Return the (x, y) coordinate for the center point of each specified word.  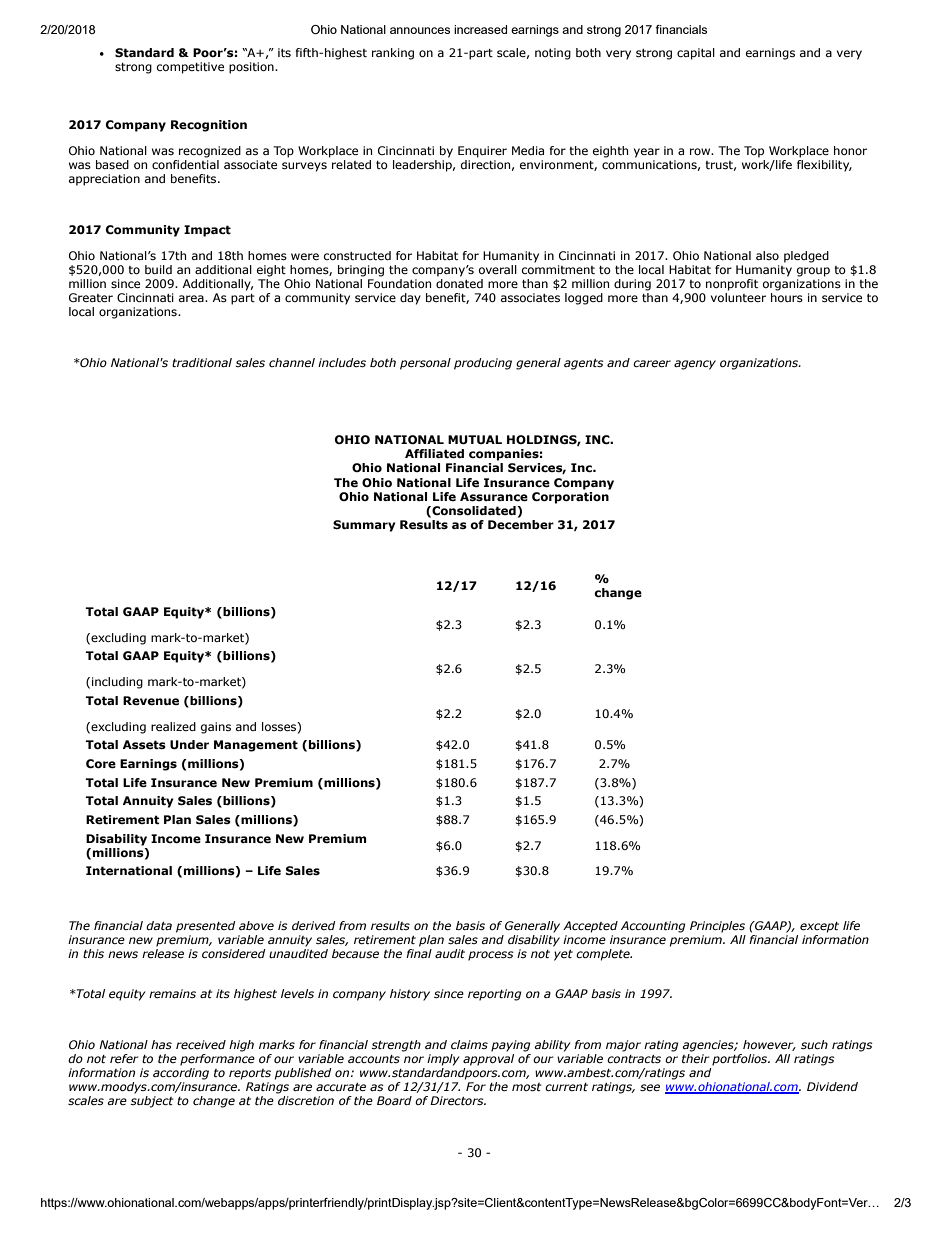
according (181, 1074)
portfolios (741, 1060)
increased (480, 29)
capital (696, 54)
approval (488, 1060)
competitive (190, 68)
